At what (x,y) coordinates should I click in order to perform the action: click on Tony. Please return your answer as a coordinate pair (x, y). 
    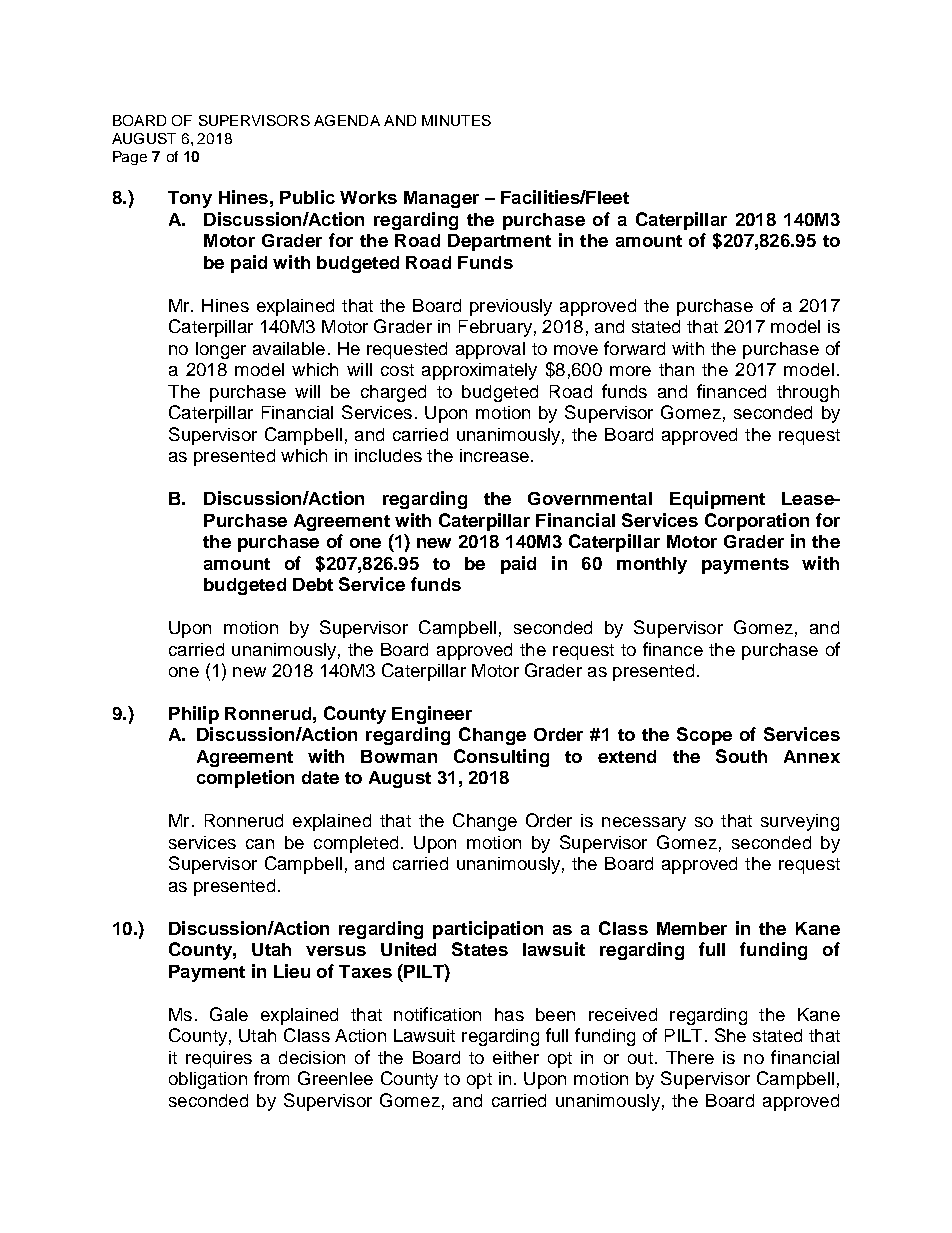
    Looking at the image, I should click on (190, 199).
